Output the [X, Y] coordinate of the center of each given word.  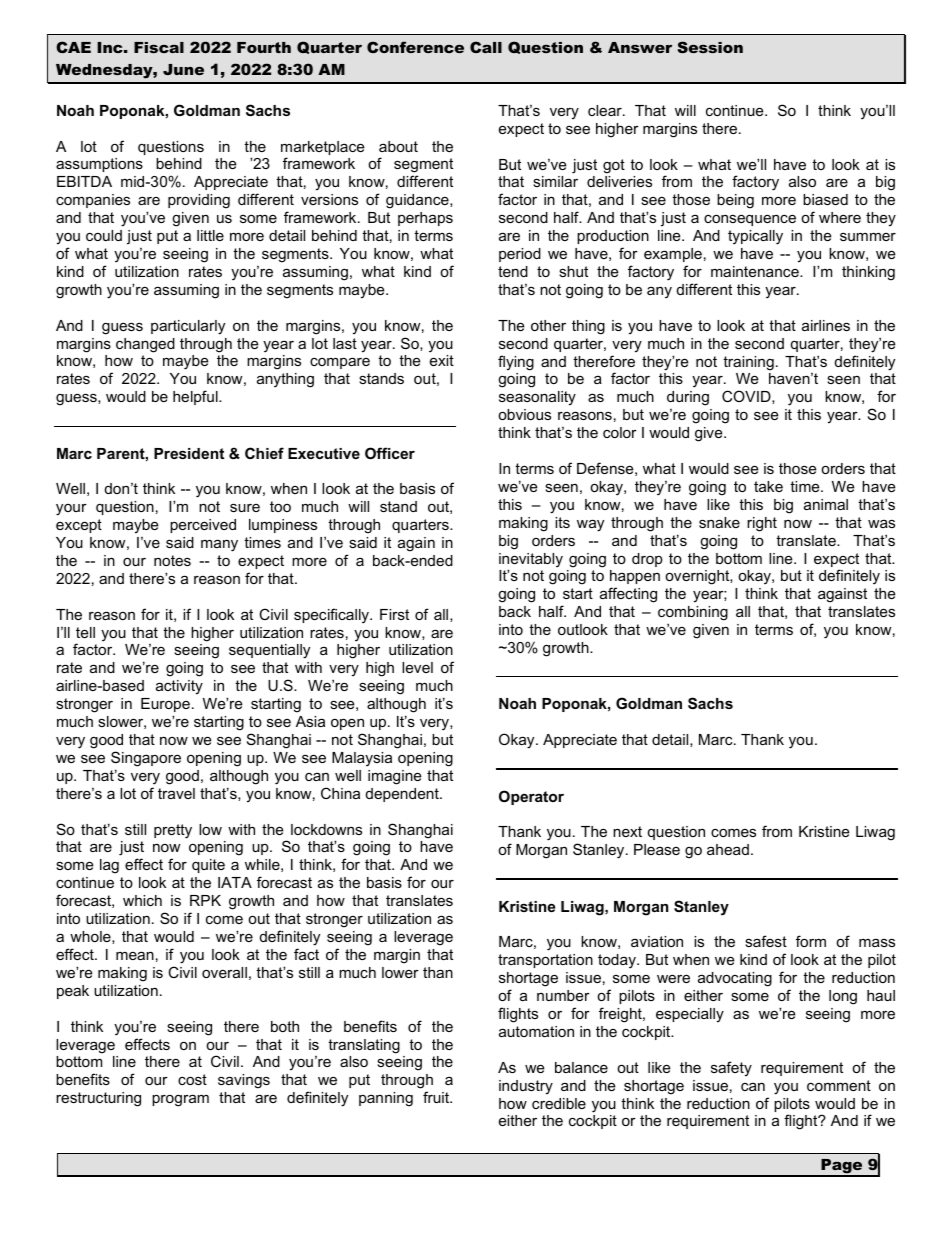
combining [693, 615]
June [183, 69]
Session [710, 47]
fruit [437, 1097]
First [394, 614]
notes [172, 560]
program [180, 1100]
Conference [415, 47]
